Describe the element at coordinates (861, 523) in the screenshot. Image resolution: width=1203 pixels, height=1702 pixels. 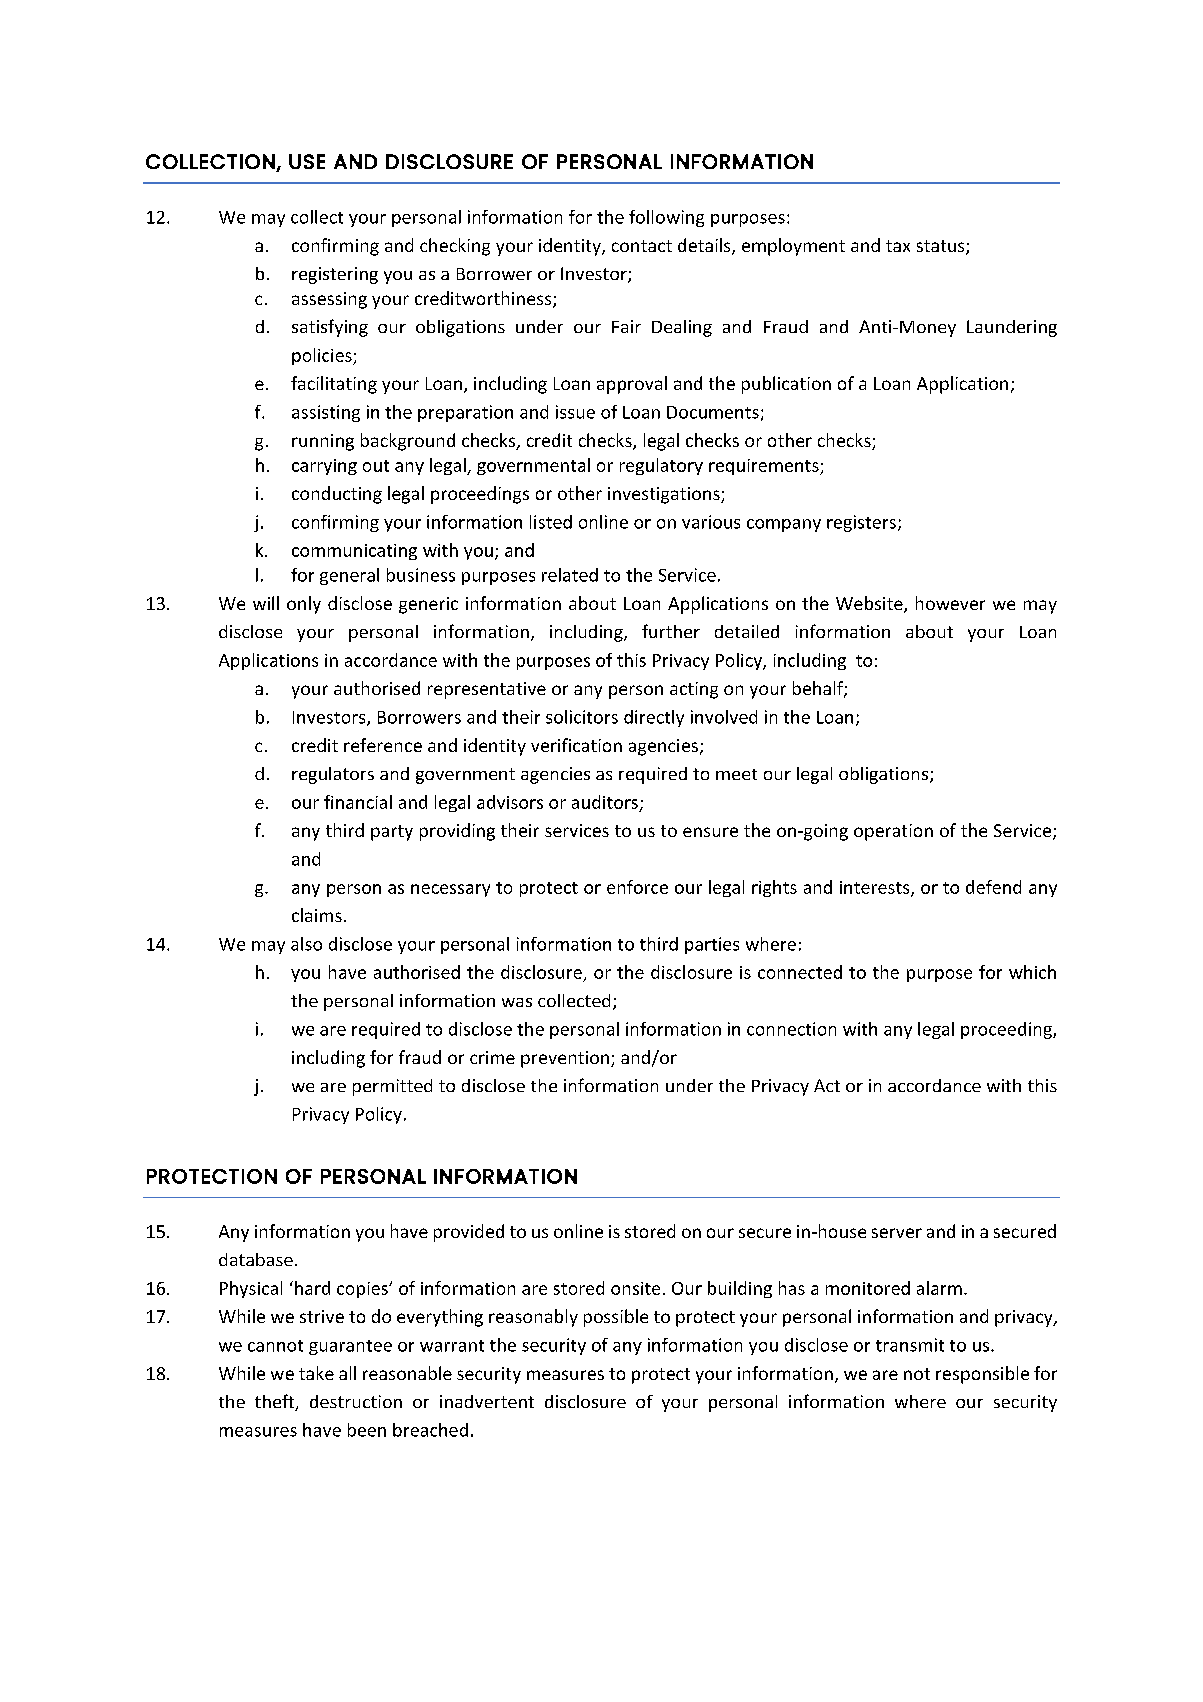
I see `registers` at that location.
